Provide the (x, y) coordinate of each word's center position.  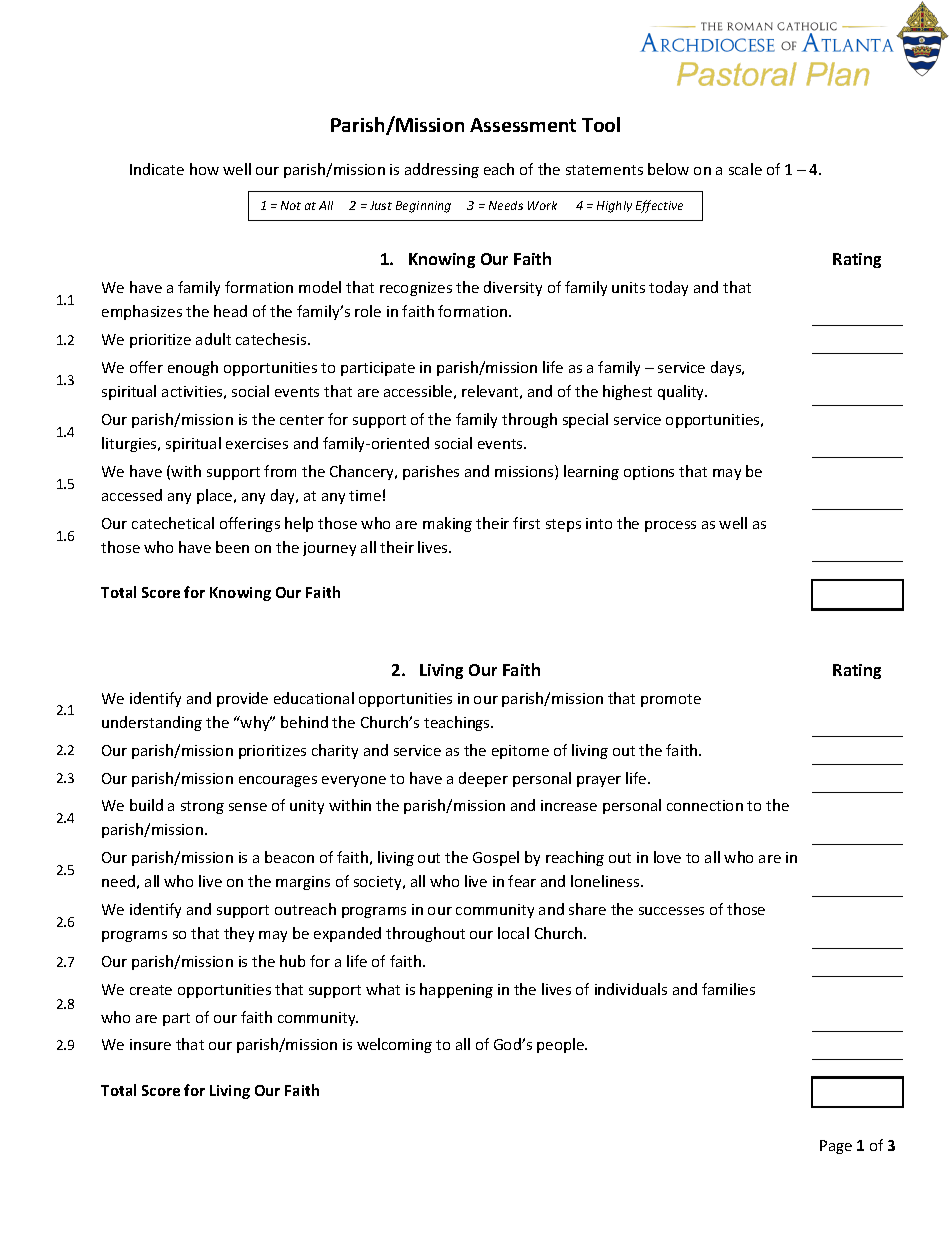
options (649, 473)
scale (745, 169)
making (447, 524)
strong (202, 807)
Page (836, 1147)
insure (150, 1044)
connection (705, 805)
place (216, 496)
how (204, 169)
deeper (483, 779)
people (562, 1045)
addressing (442, 170)
